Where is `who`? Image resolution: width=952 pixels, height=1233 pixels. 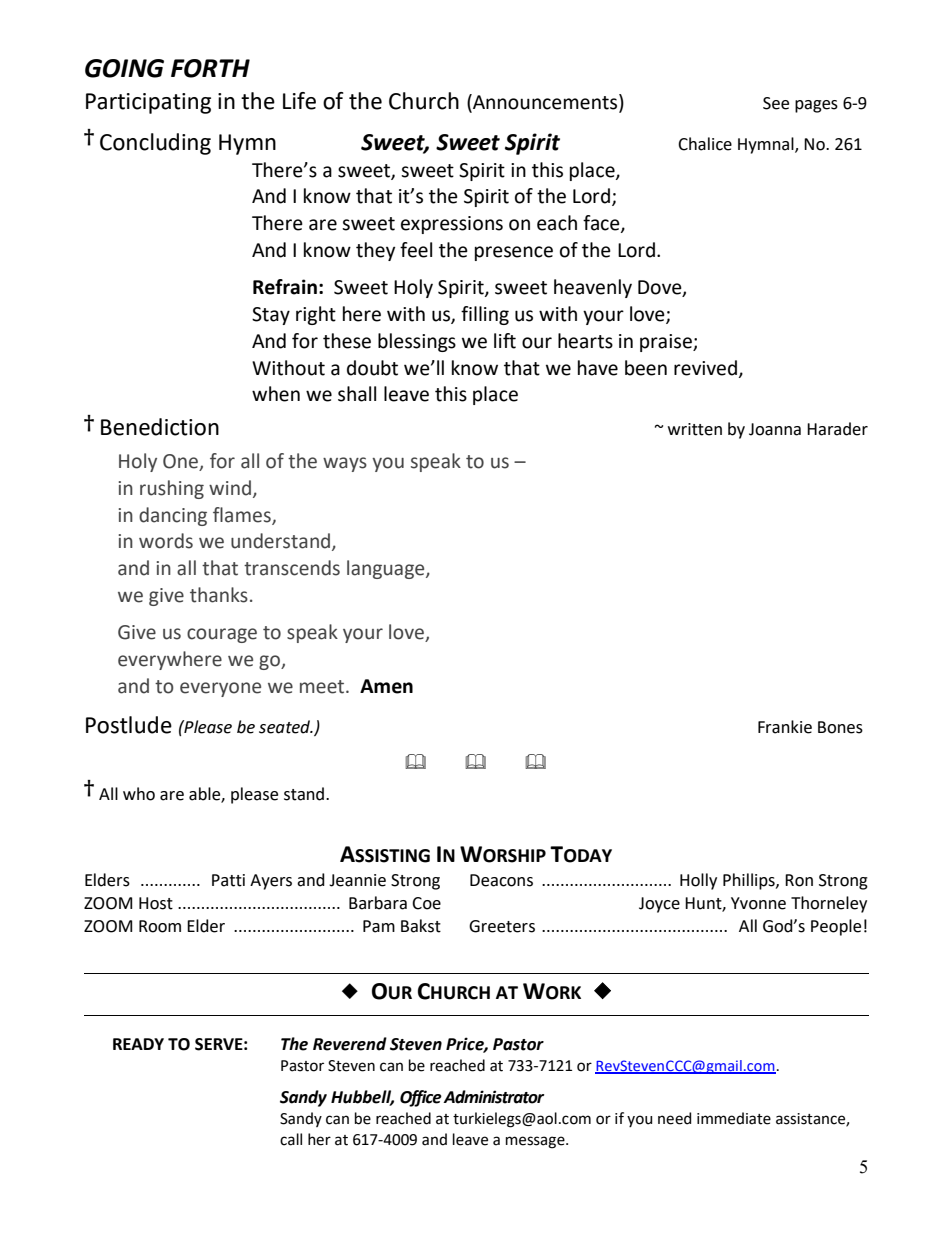 who is located at coordinates (139, 794).
